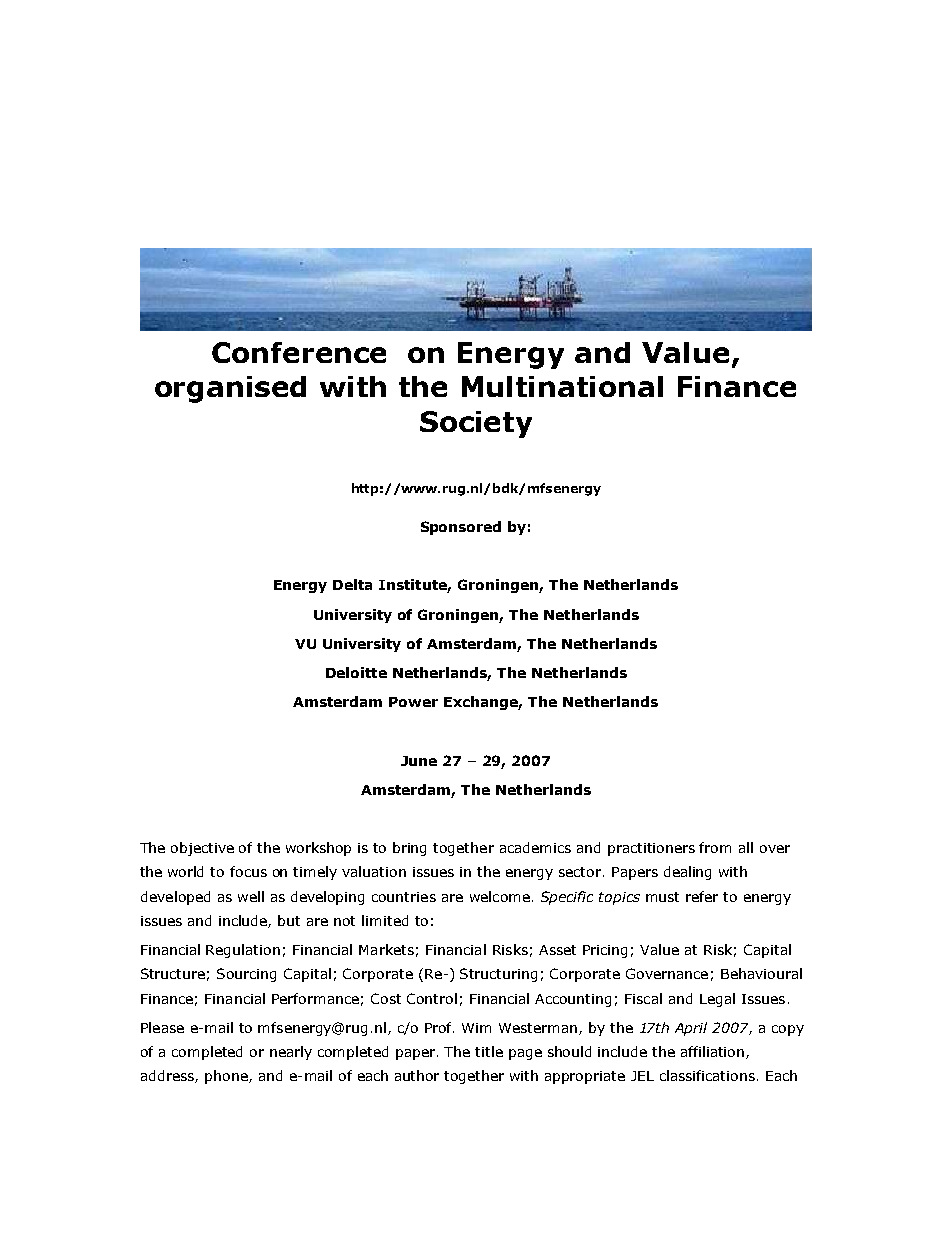 Image resolution: width=952 pixels, height=1233 pixels. Describe the element at coordinates (356, 672) in the document. I see `Deloitte` at that location.
